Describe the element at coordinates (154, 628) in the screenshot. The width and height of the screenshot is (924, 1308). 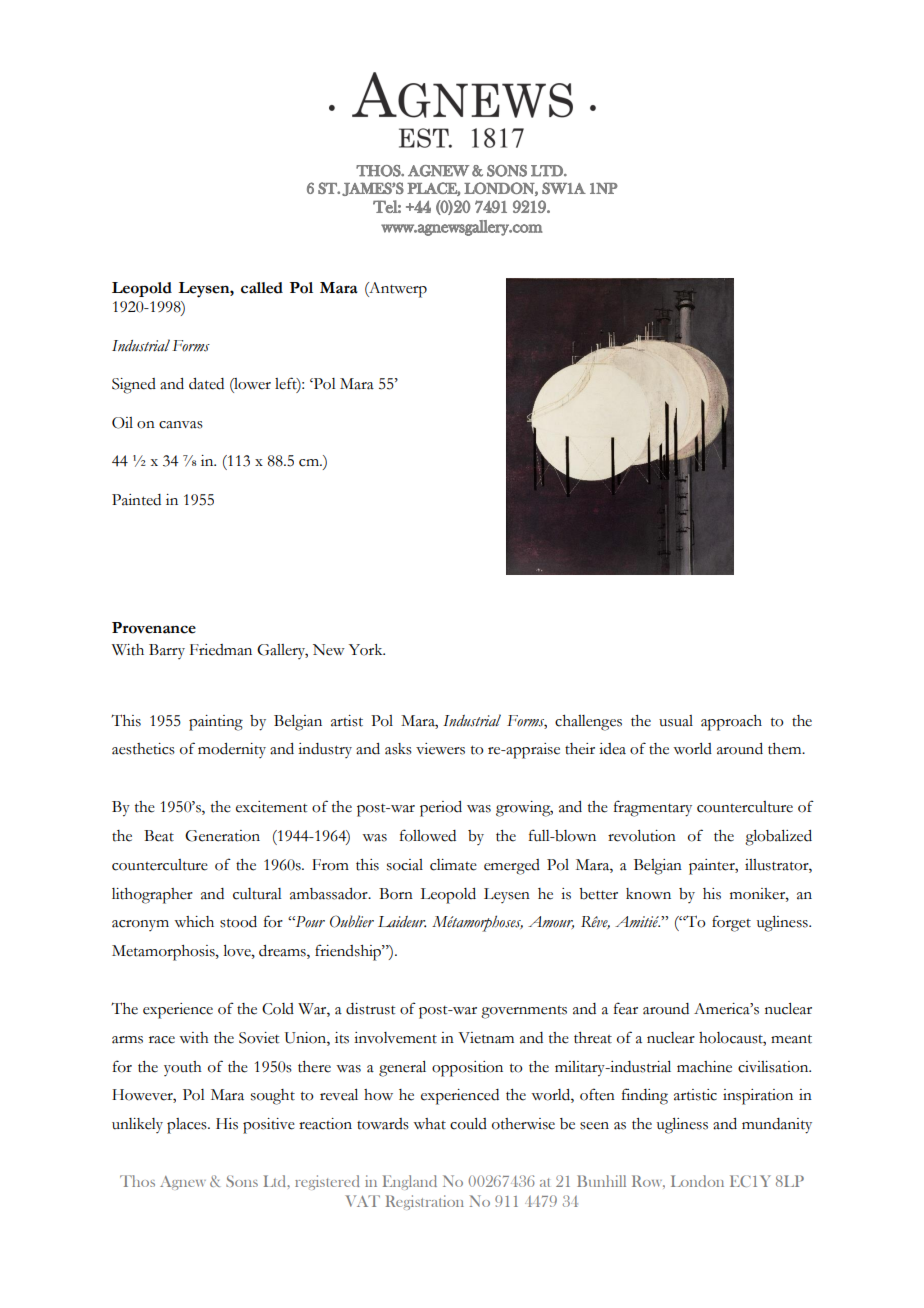
I see `Provenance` at that location.
